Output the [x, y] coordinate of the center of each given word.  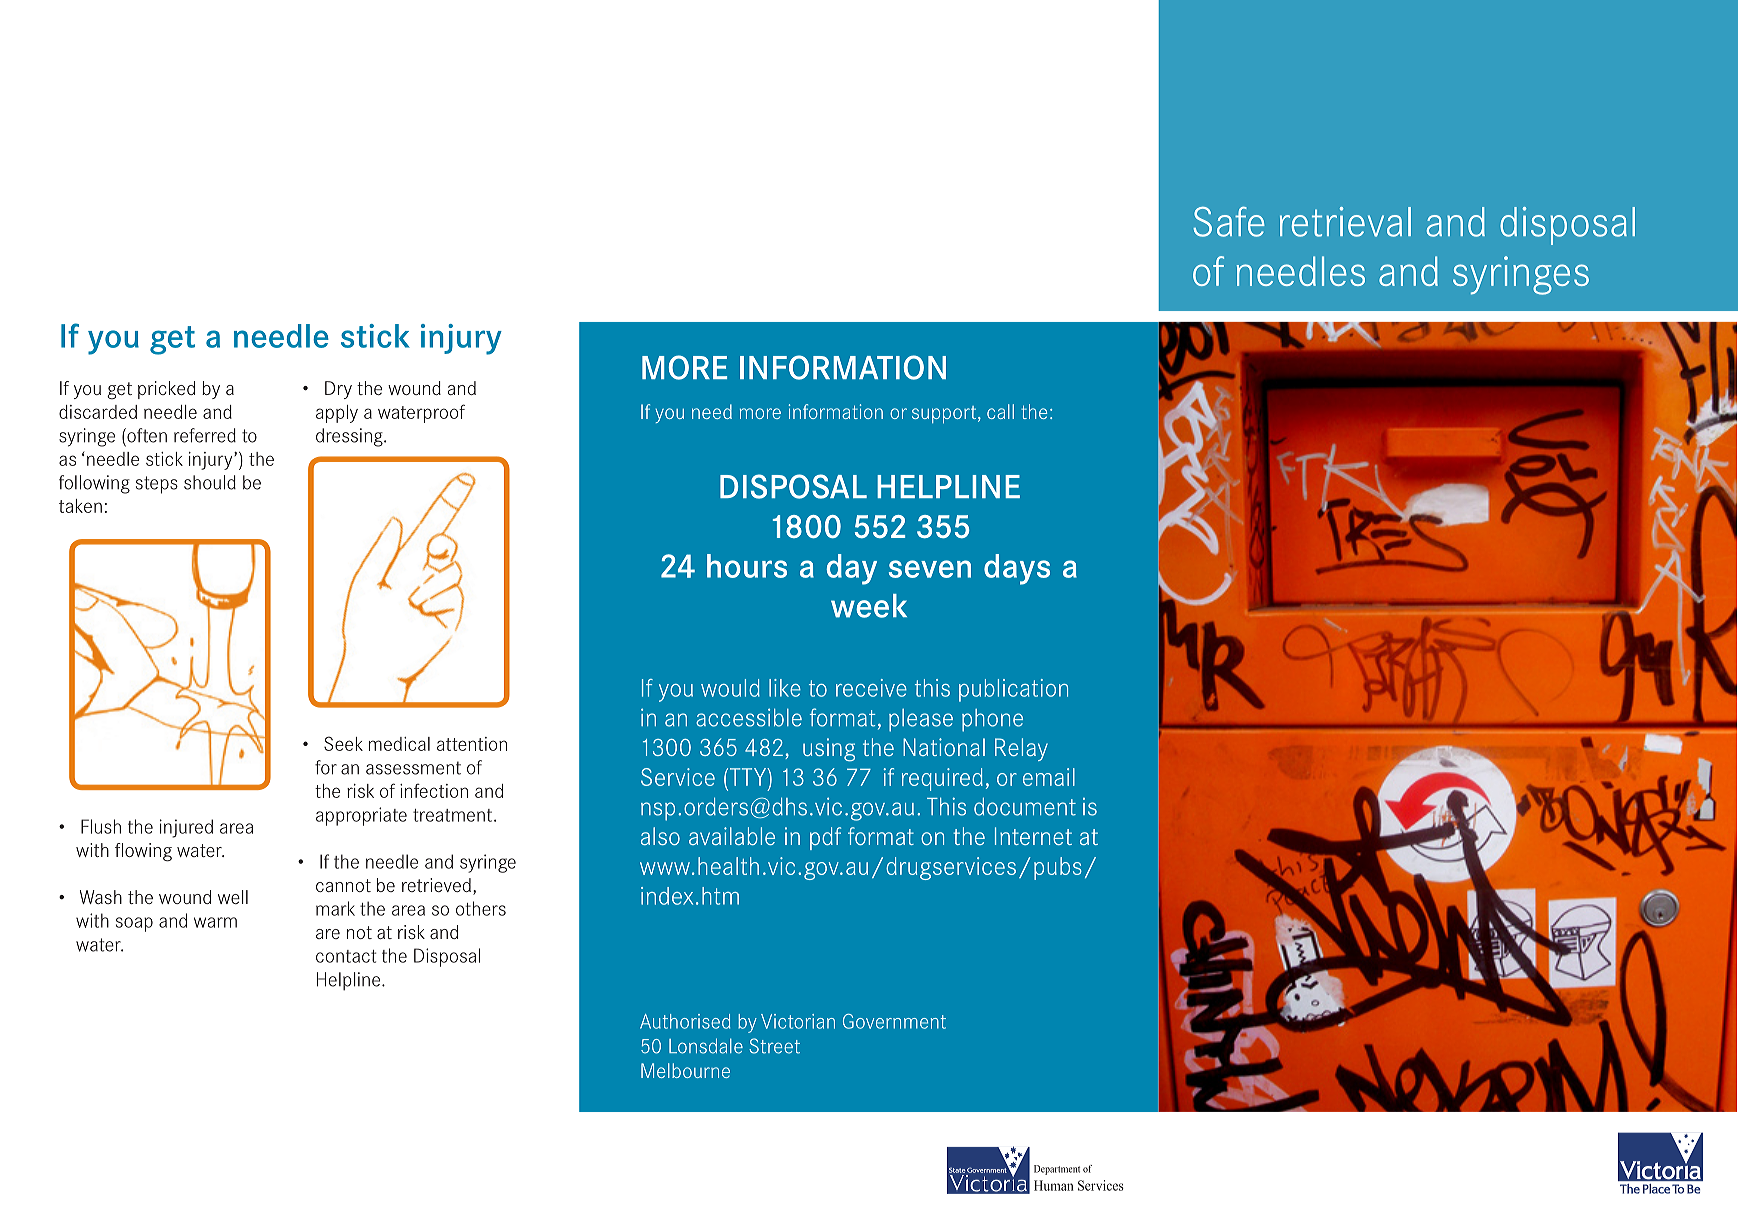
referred [205, 435]
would [730, 688]
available [732, 836]
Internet [1033, 836]
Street [774, 1046]
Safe [1229, 222]
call [1000, 411]
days [1017, 569]
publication [1013, 690]
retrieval [1345, 222]
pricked [166, 390]
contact [346, 956]
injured [186, 828]
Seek [343, 743]
